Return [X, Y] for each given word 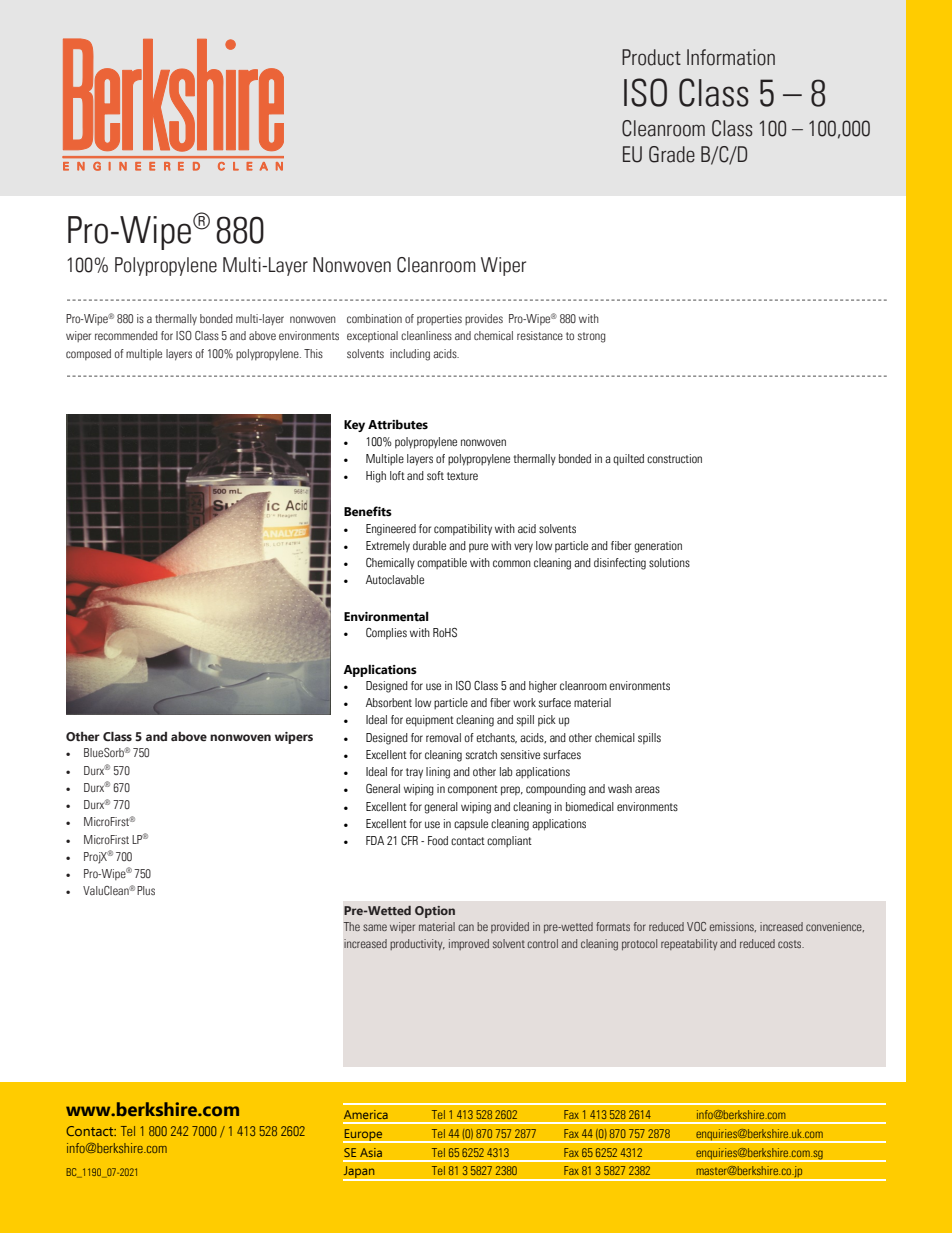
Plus [146, 890]
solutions [669, 563]
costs [791, 944]
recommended [126, 335]
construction [674, 459]
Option [435, 912]
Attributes [398, 424]
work [524, 703]
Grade [672, 154]
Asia [371, 1152]
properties [439, 319]
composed [88, 354]
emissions [733, 927]
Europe [364, 1136]
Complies [386, 634]
